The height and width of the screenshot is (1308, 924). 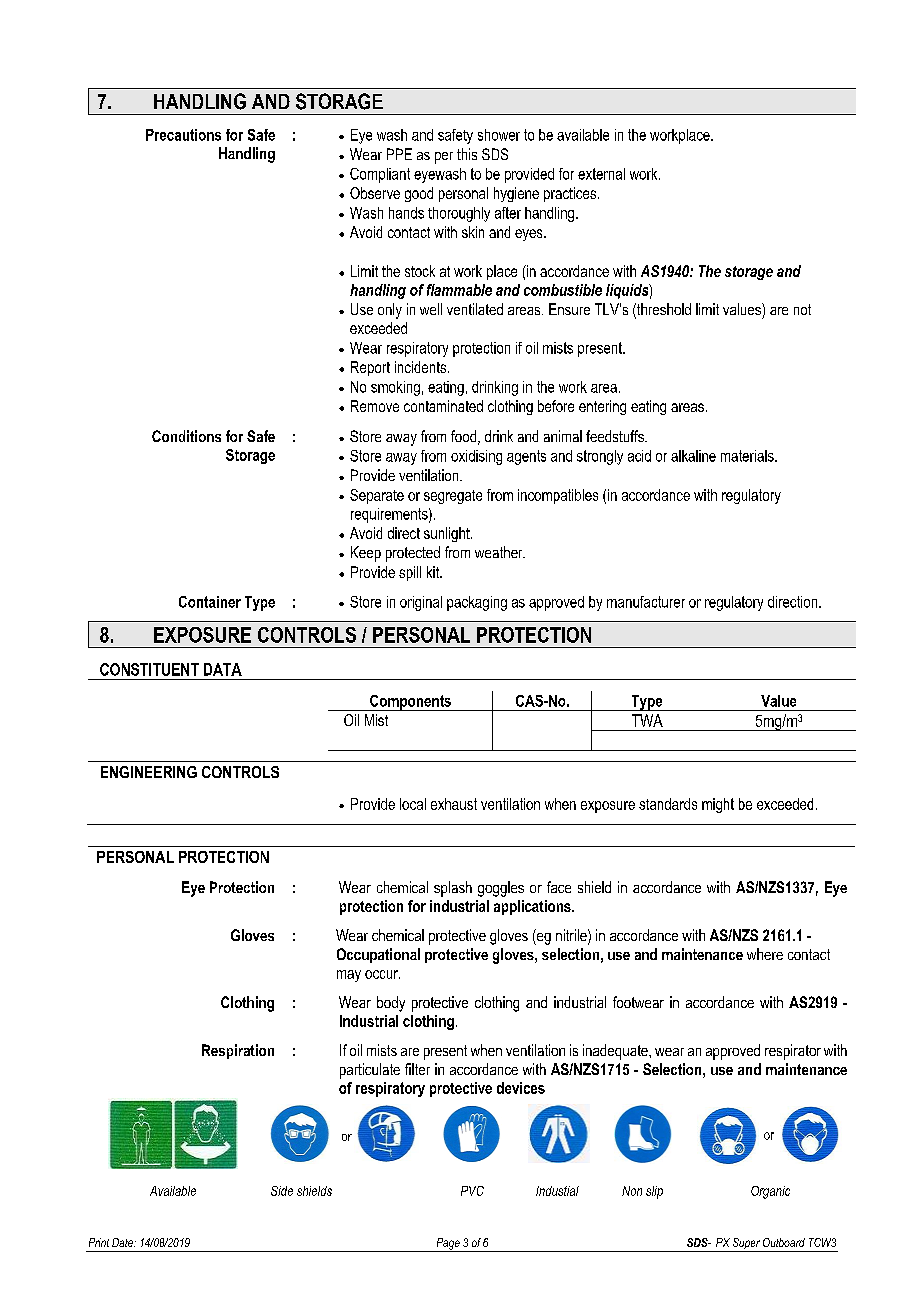 What do you see at coordinates (443, 406) in the screenshot?
I see `contaminated` at bounding box center [443, 406].
